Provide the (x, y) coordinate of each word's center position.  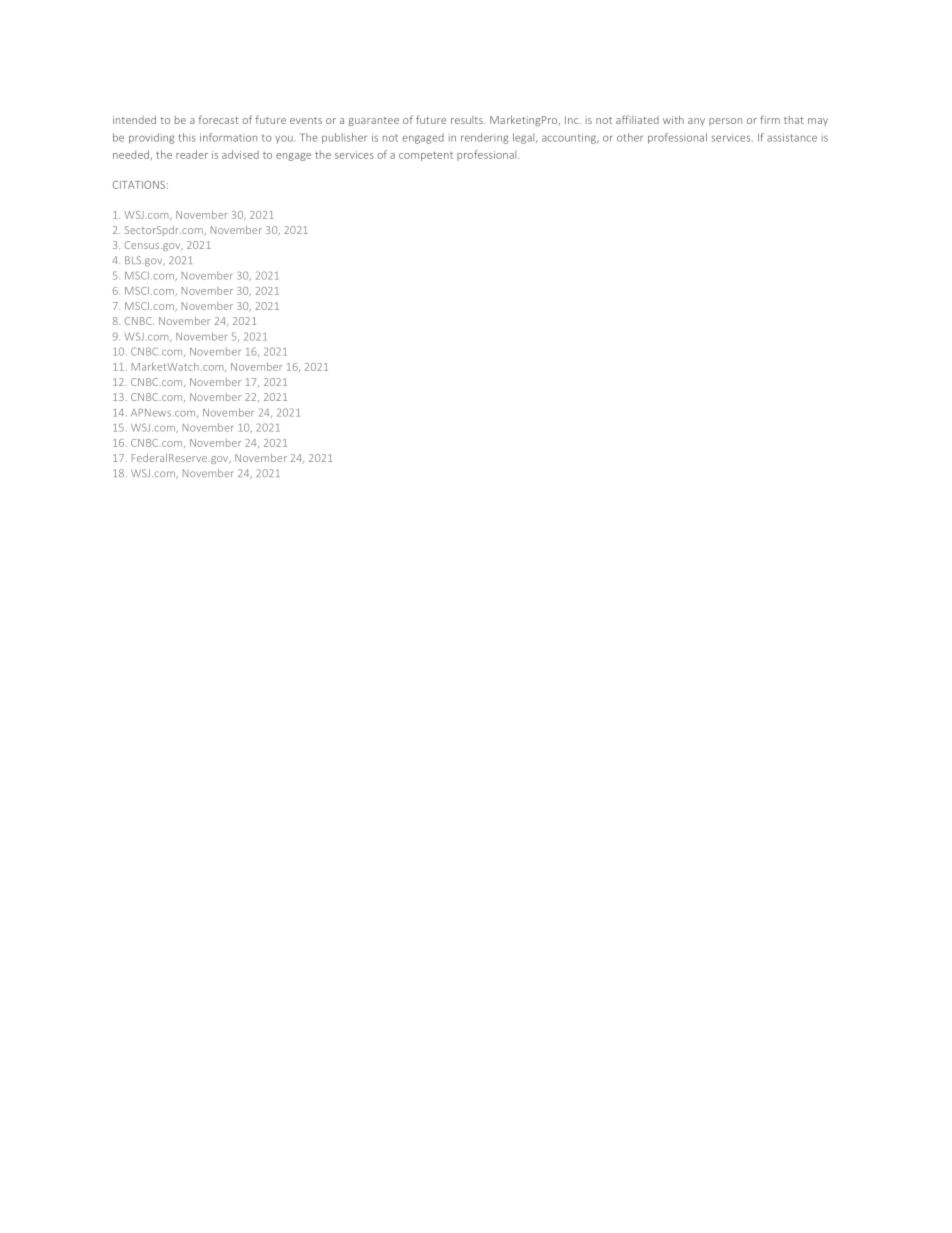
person (725, 122)
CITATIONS (139, 185)
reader (192, 154)
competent (426, 156)
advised (240, 154)
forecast (219, 119)
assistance (792, 137)
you (284, 140)
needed (131, 154)
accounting (570, 138)
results (468, 120)
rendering (484, 138)
